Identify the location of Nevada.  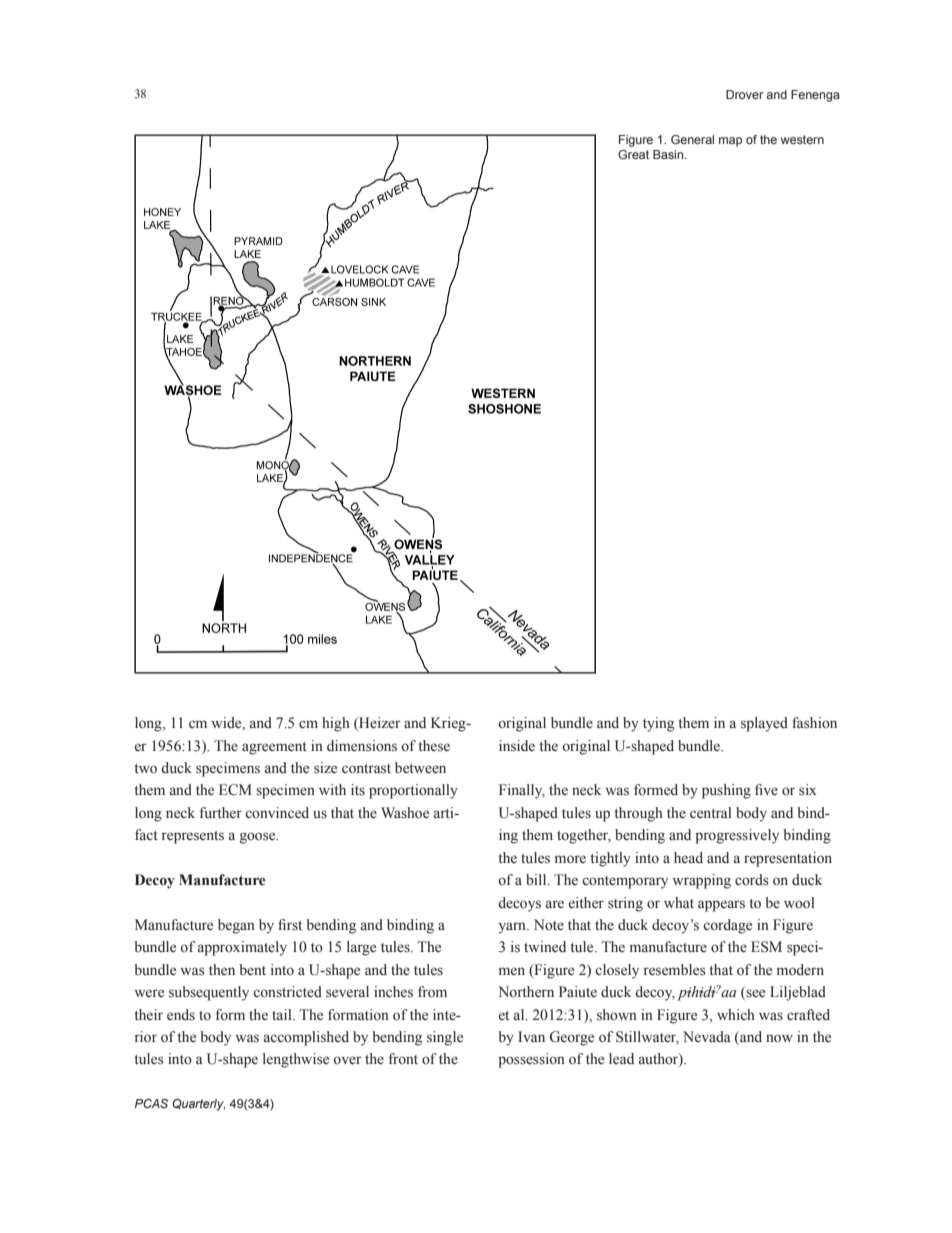
(707, 1036).
